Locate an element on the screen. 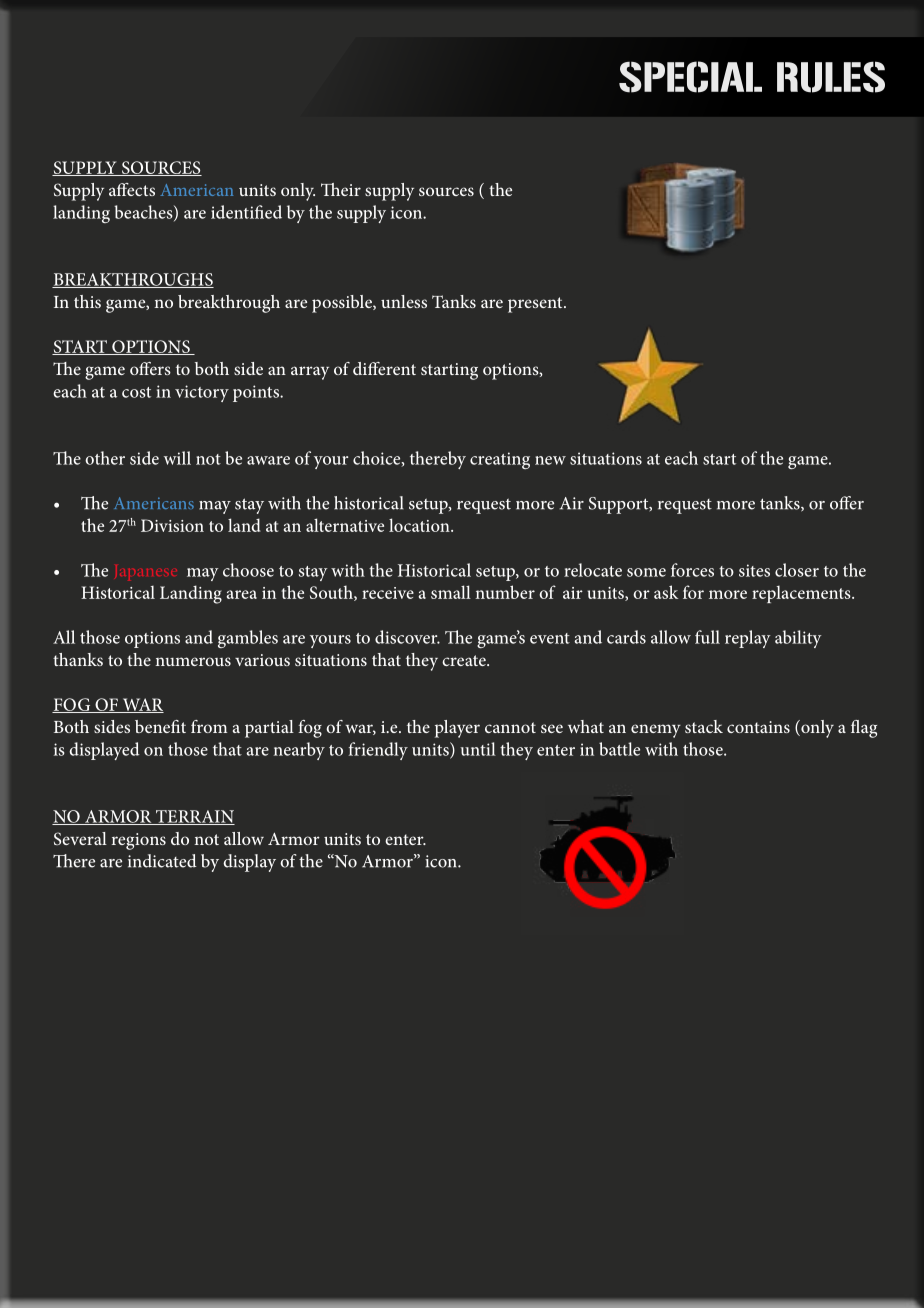 The height and width of the screenshot is (1308, 924). present is located at coordinates (536, 305).
